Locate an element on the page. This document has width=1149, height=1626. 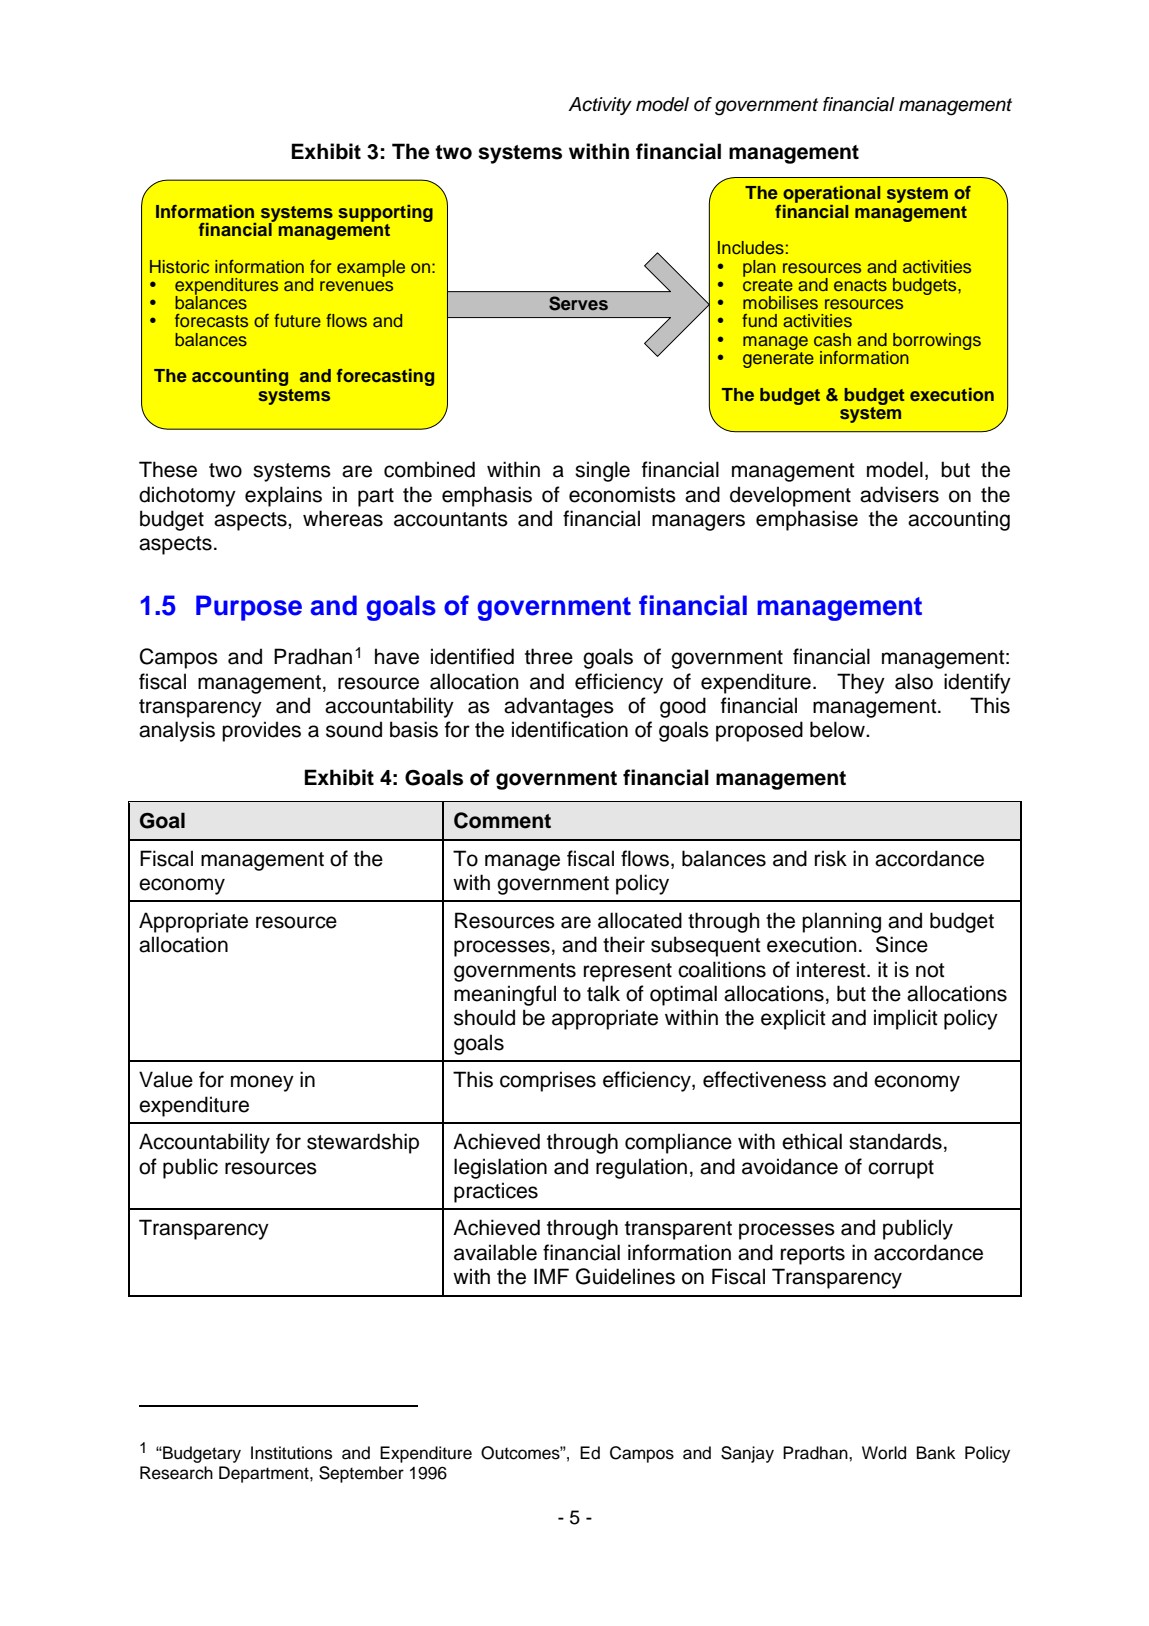
money is located at coordinates (262, 1083).
